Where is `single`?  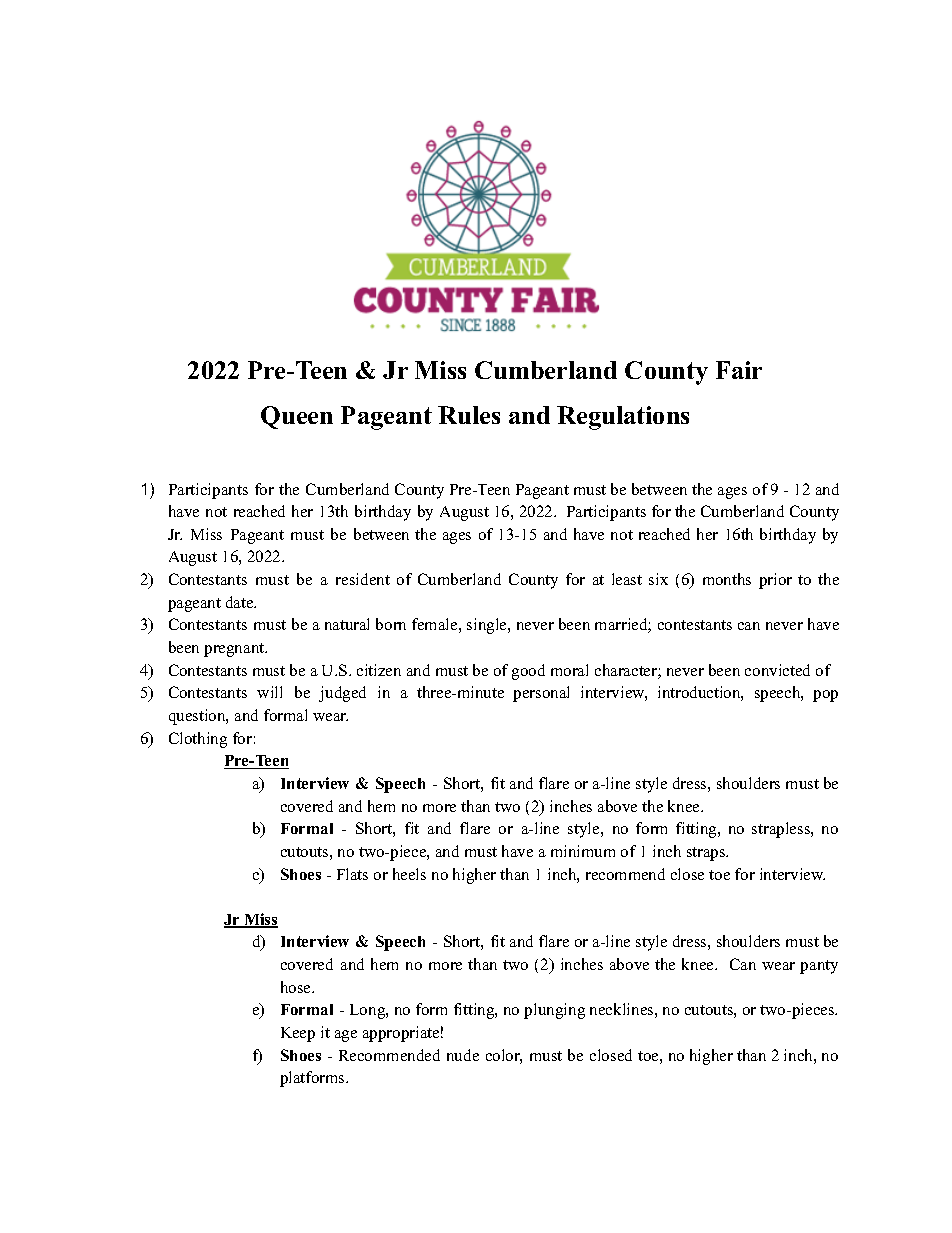
single is located at coordinates (488, 626).
